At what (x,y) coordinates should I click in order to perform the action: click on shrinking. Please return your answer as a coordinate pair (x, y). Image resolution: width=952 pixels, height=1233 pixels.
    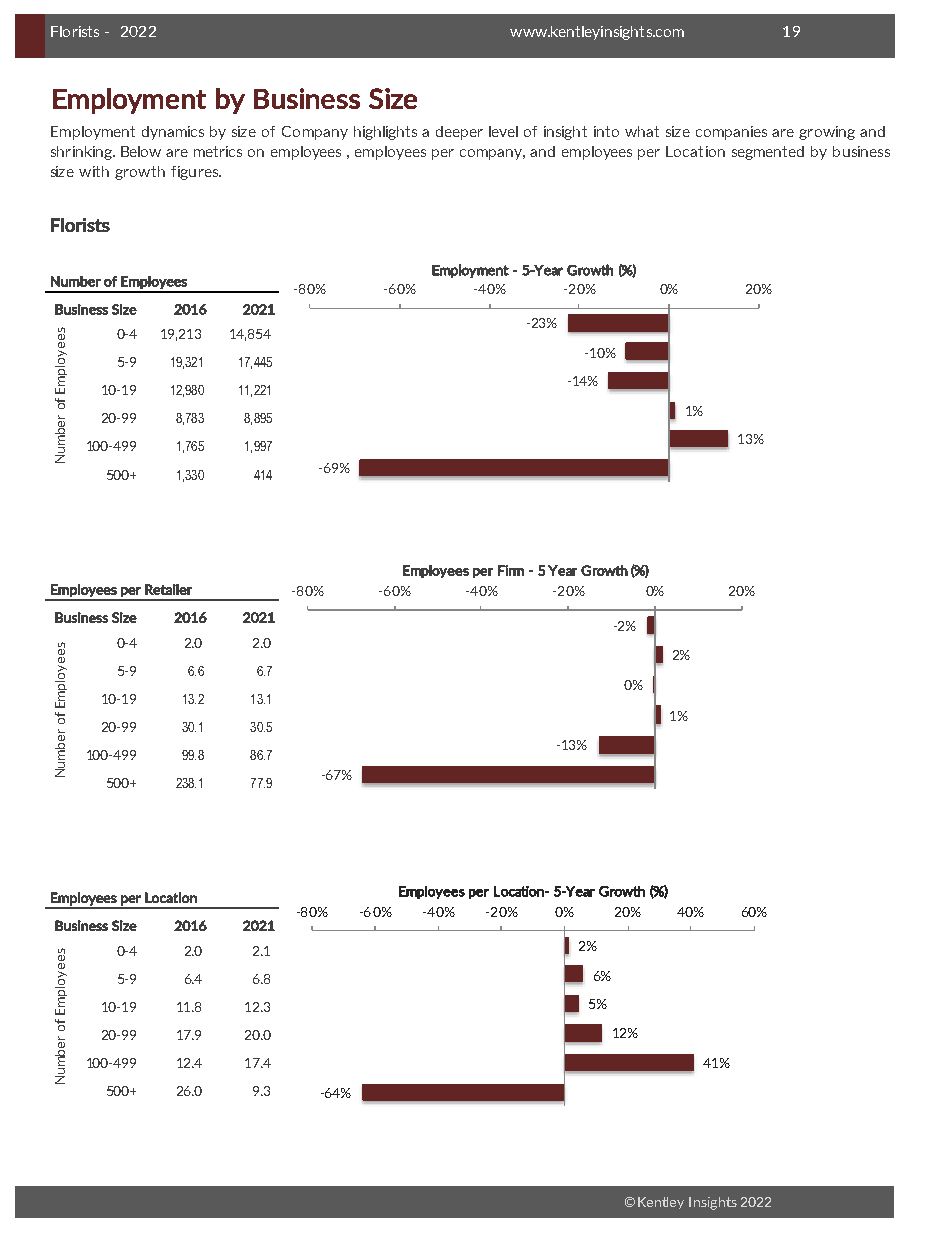
    Looking at the image, I should click on (82, 153).
